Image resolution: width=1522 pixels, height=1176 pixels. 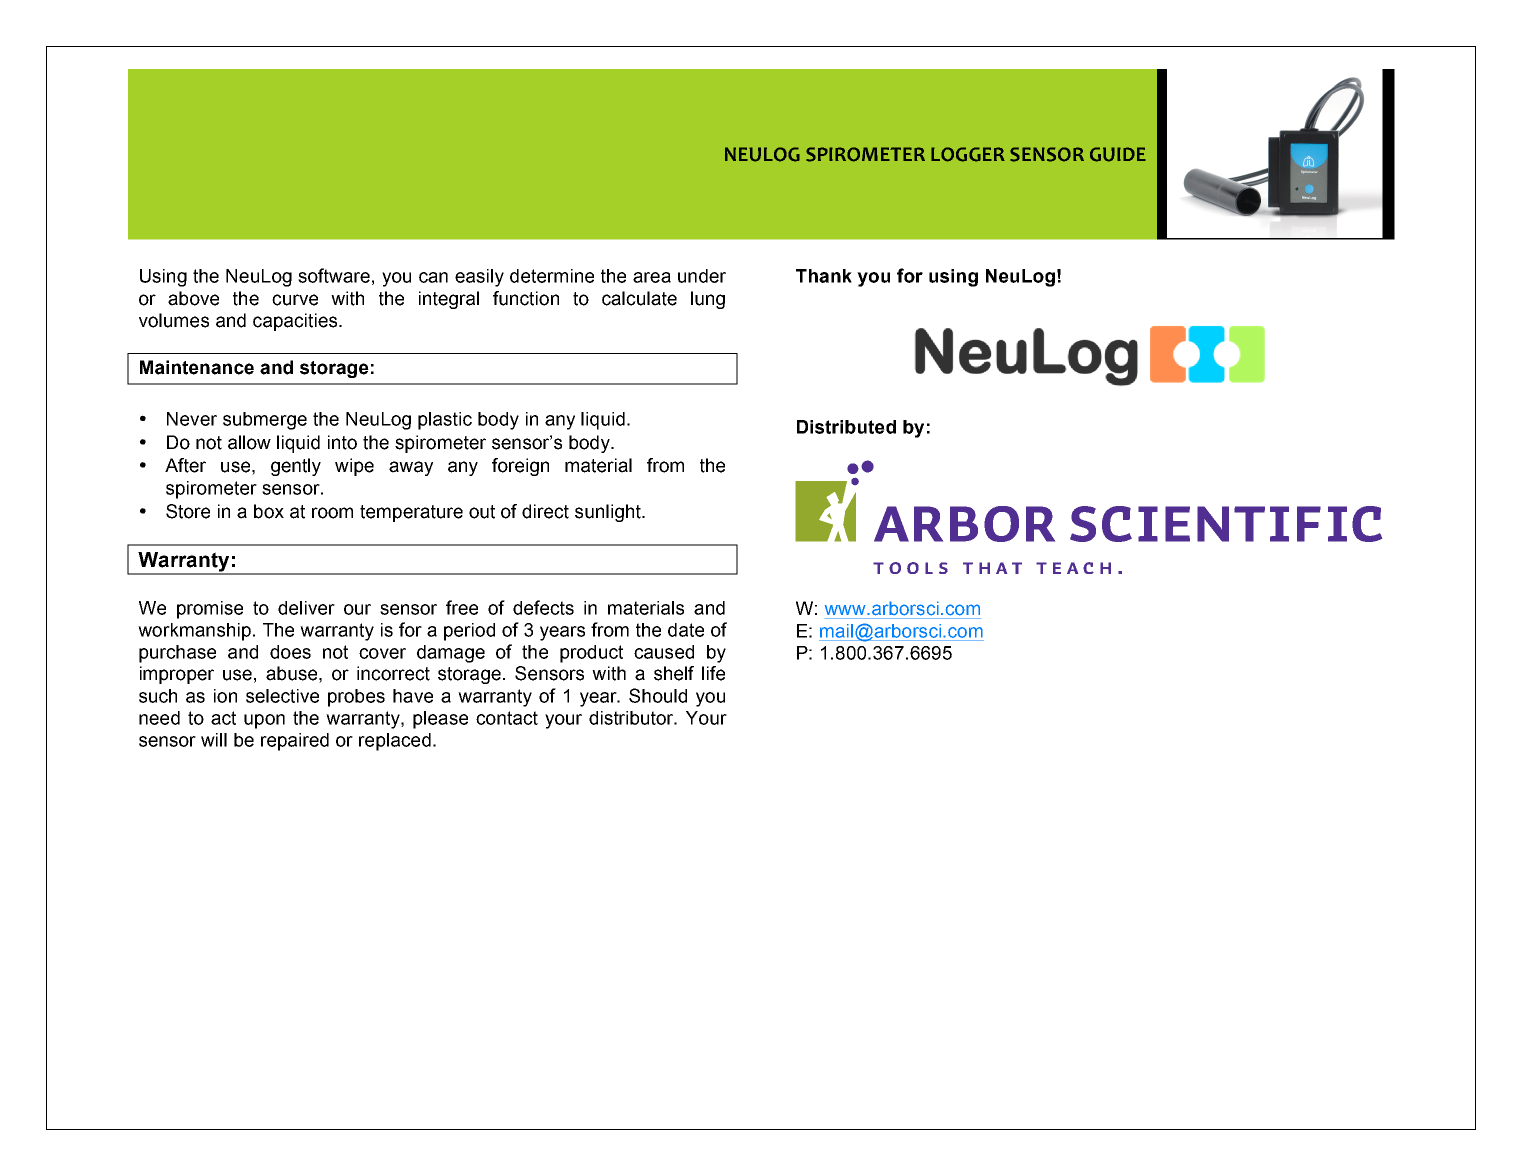 What do you see at coordinates (713, 673) in the screenshot?
I see `life` at bounding box center [713, 673].
